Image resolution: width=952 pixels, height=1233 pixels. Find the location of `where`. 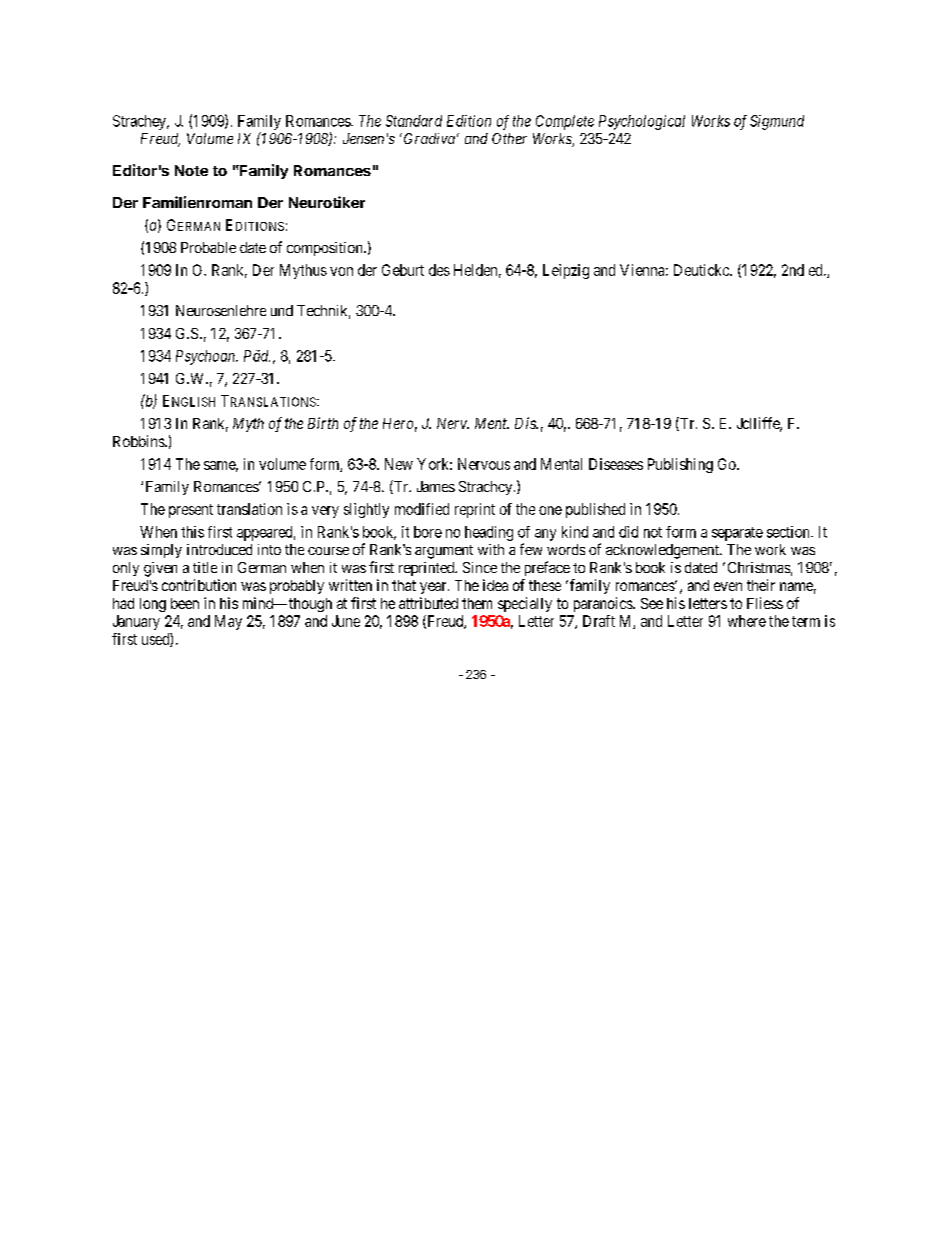

where is located at coordinates (747, 621).
